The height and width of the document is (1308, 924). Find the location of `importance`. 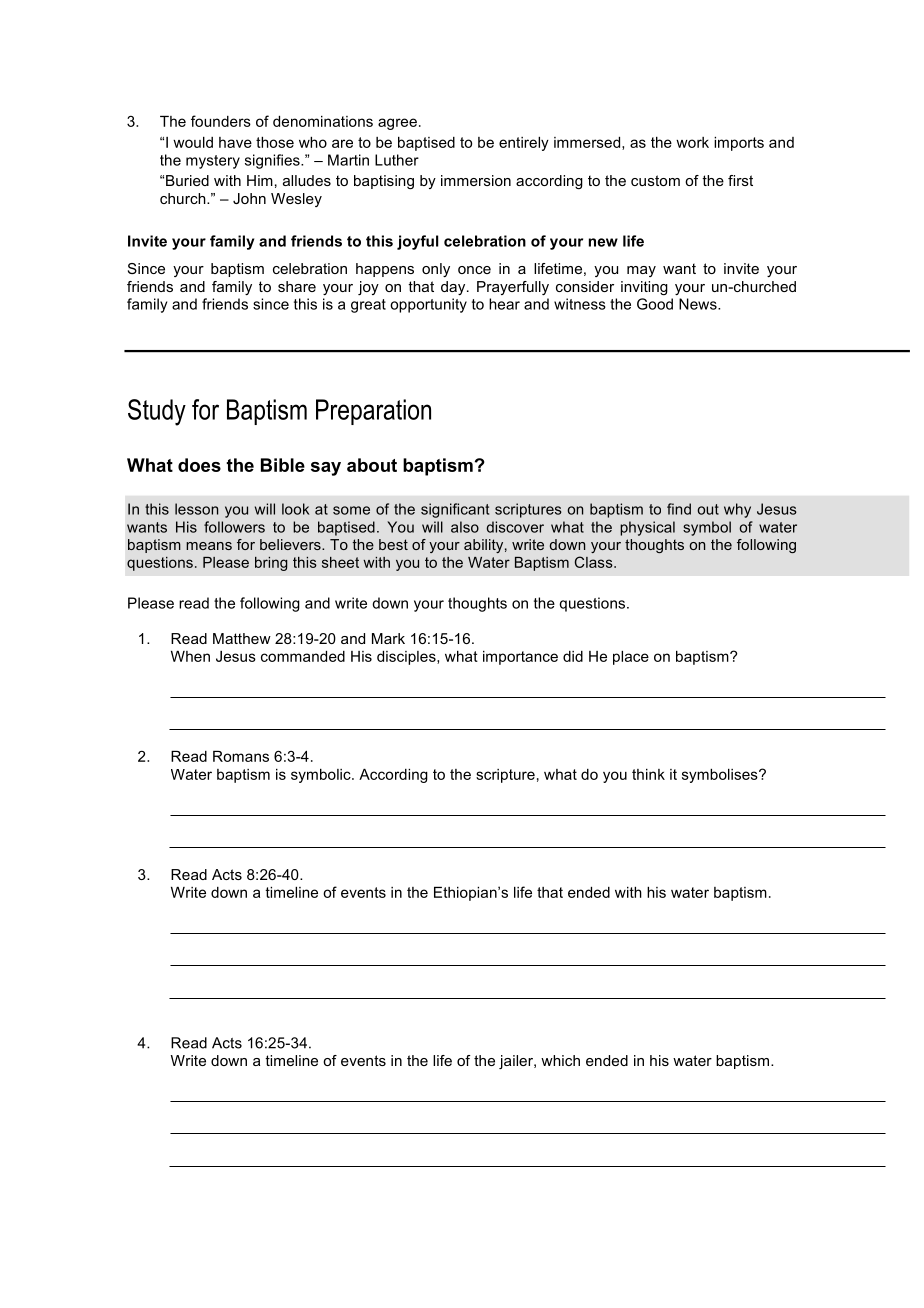

importance is located at coordinates (520, 658).
